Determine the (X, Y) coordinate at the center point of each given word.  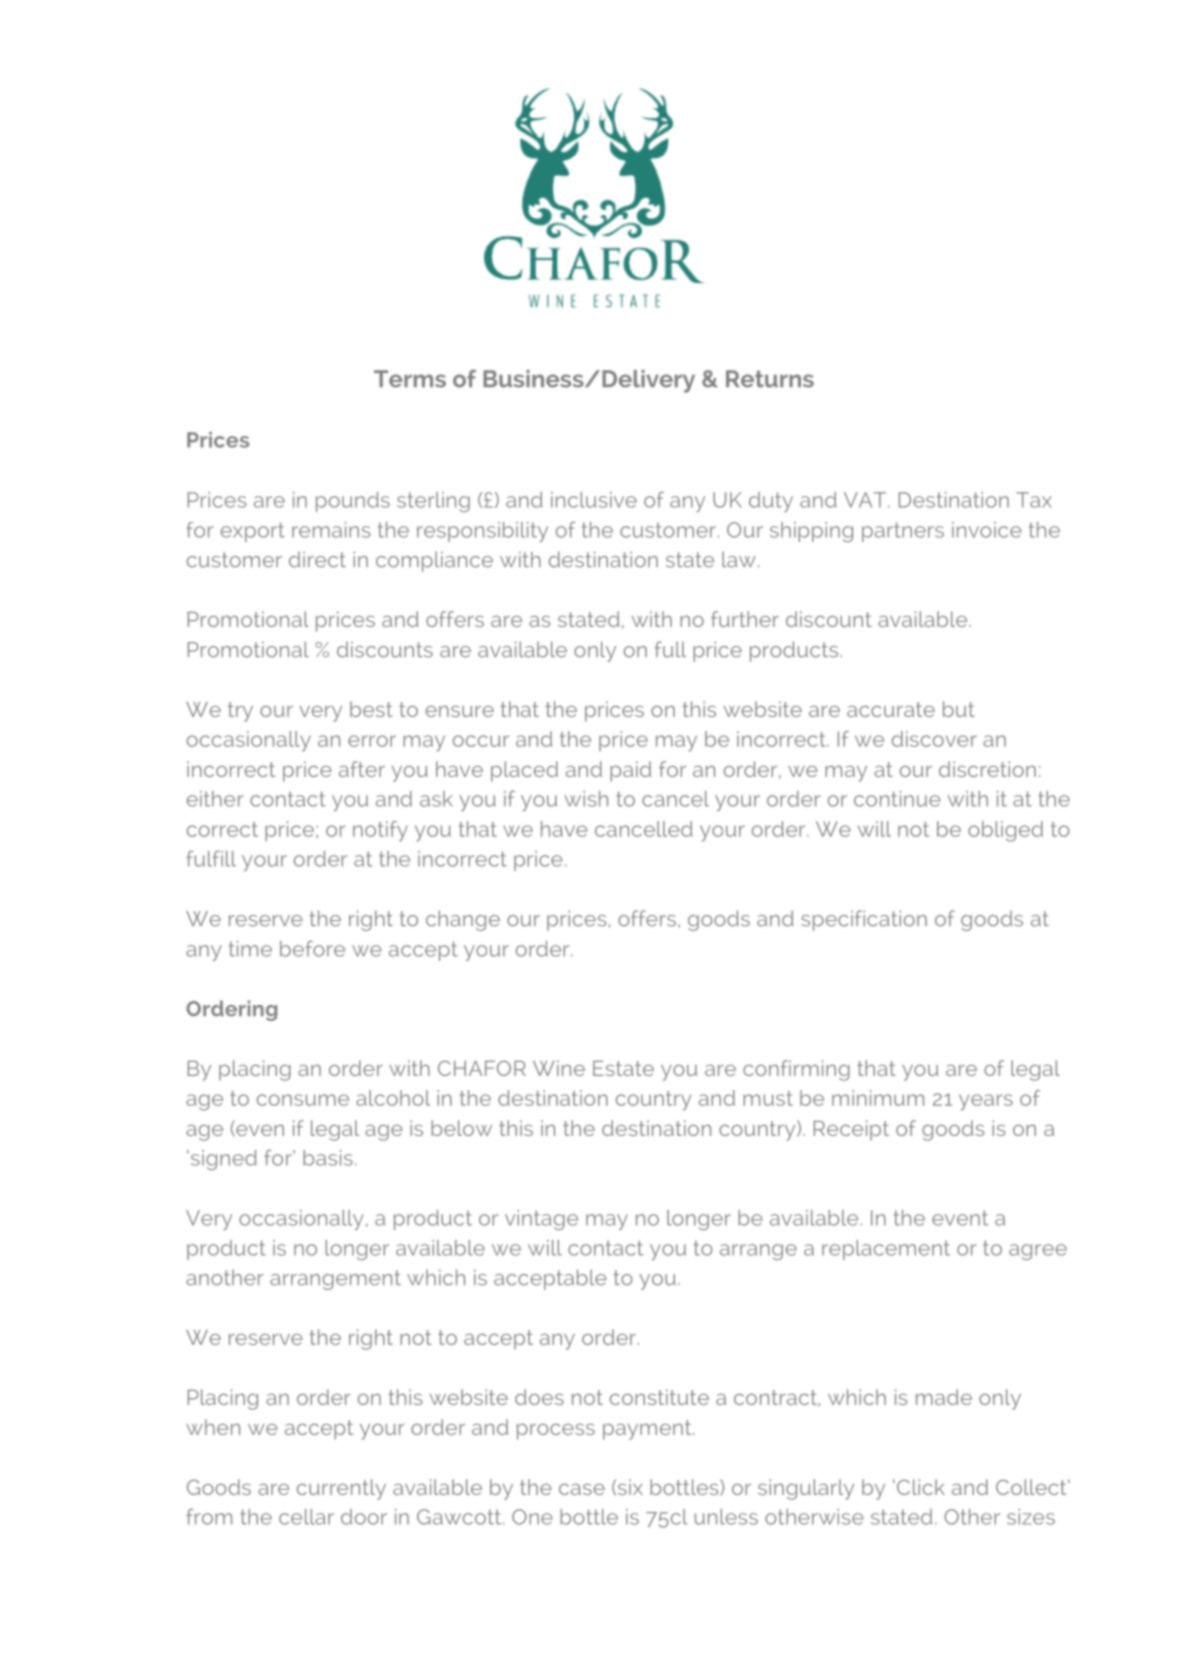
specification (864, 920)
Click (921, 1487)
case (582, 1489)
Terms (410, 379)
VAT (865, 500)
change (463, 920)
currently (341, 1489)
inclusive (594, 500)
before (312, 948)
